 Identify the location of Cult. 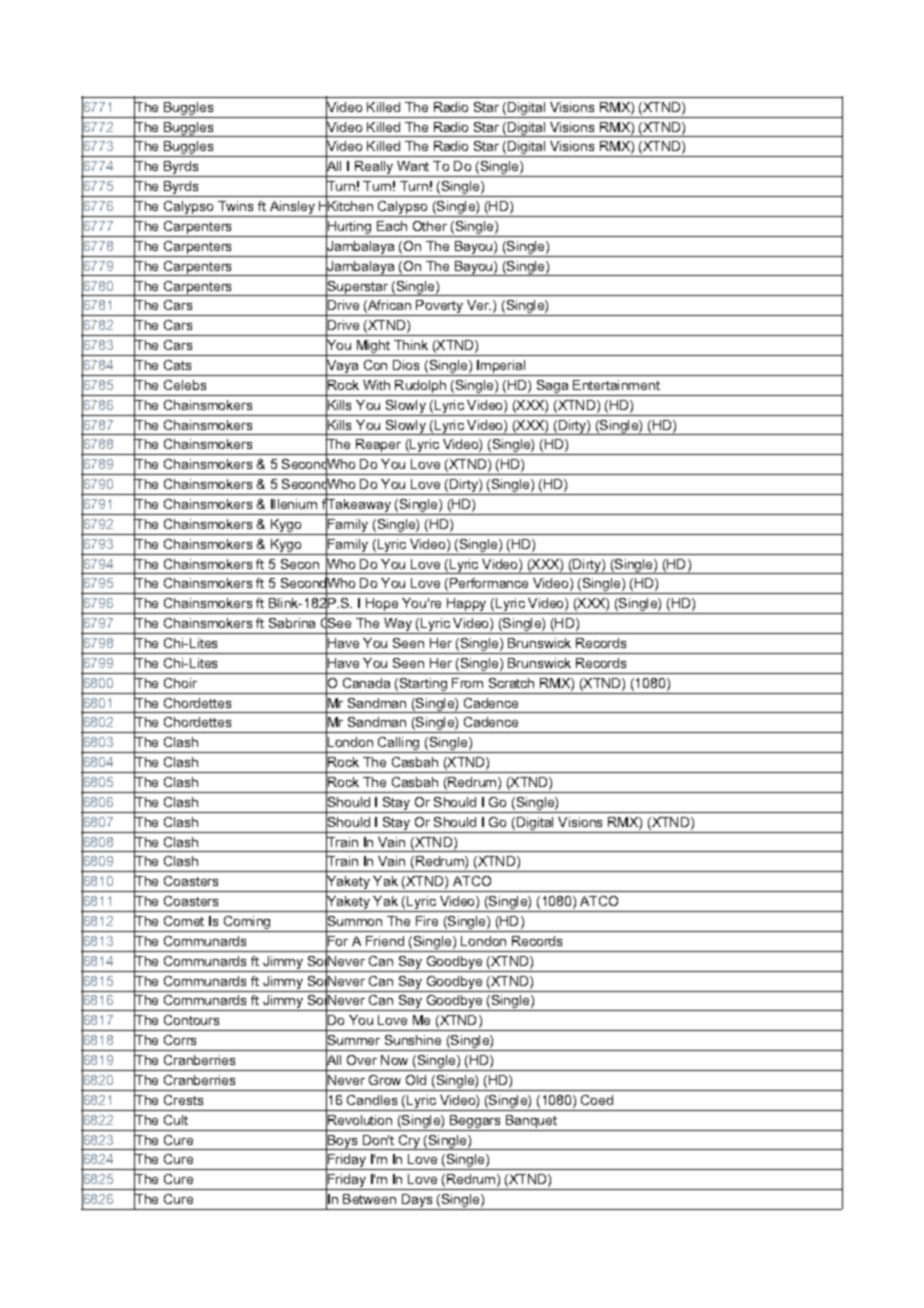
(176, 1120).
